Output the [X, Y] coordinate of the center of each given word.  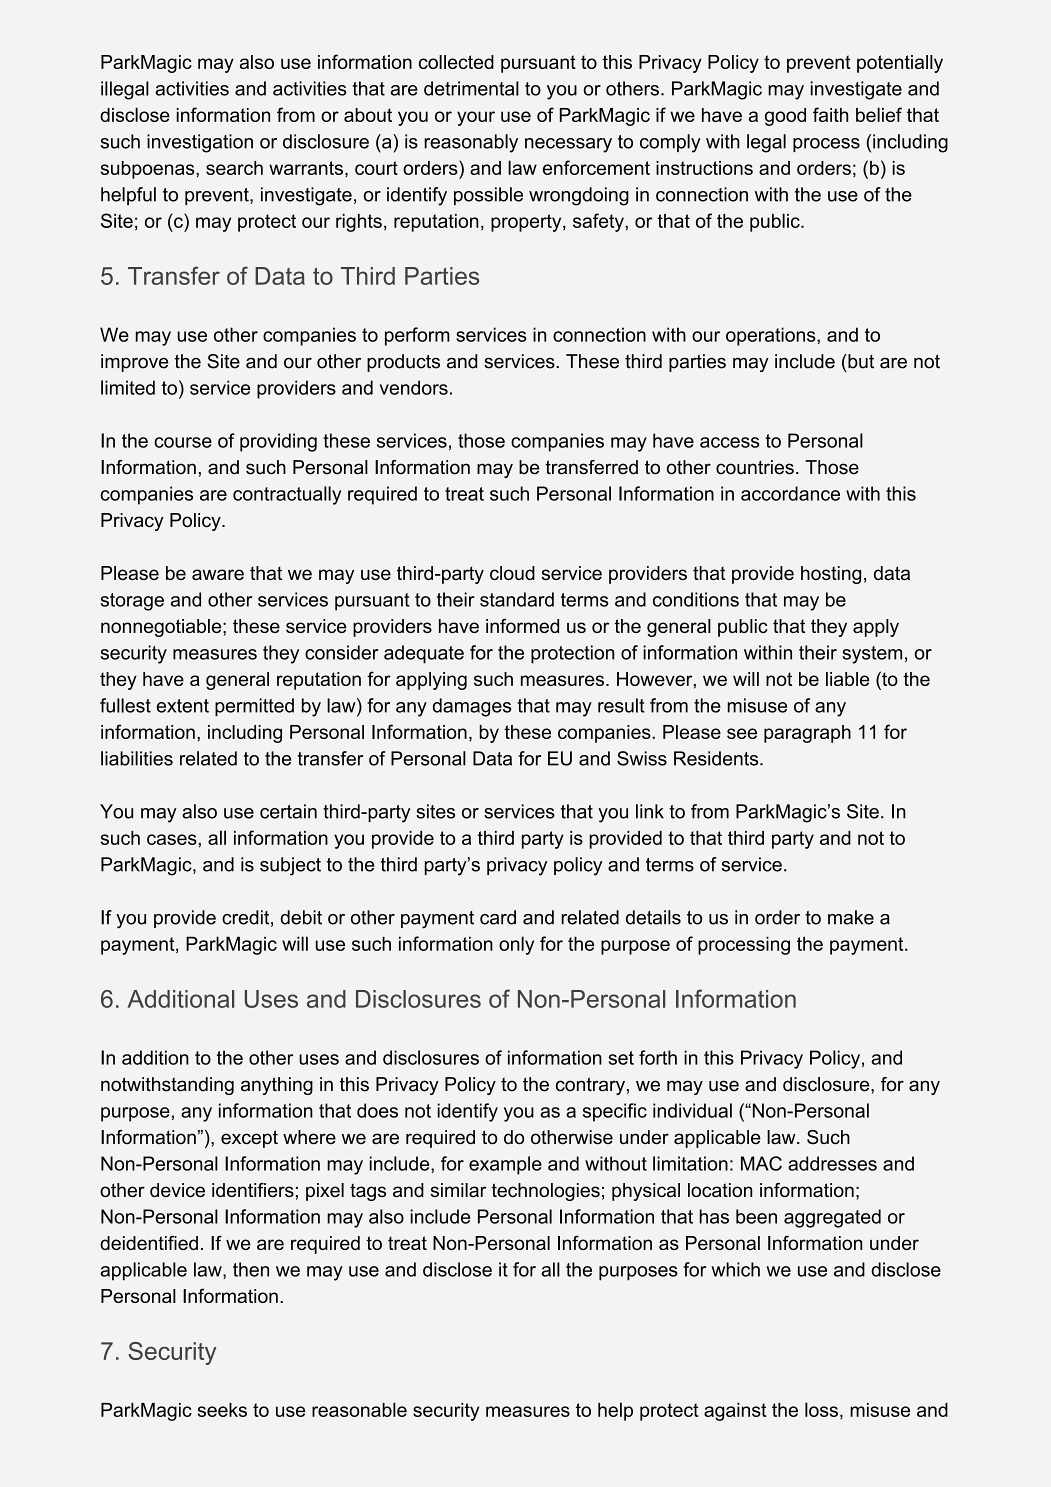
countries [755, 467]
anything [277, 1086]
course [183, 442]
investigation [200, 143]
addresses [832, 1163]
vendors [414, 387]
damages [472, 707]
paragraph [807, 734]
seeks [222, 1410]
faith [830, 114]
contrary [590, 1086]
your [476, 118]
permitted [254, 707]
